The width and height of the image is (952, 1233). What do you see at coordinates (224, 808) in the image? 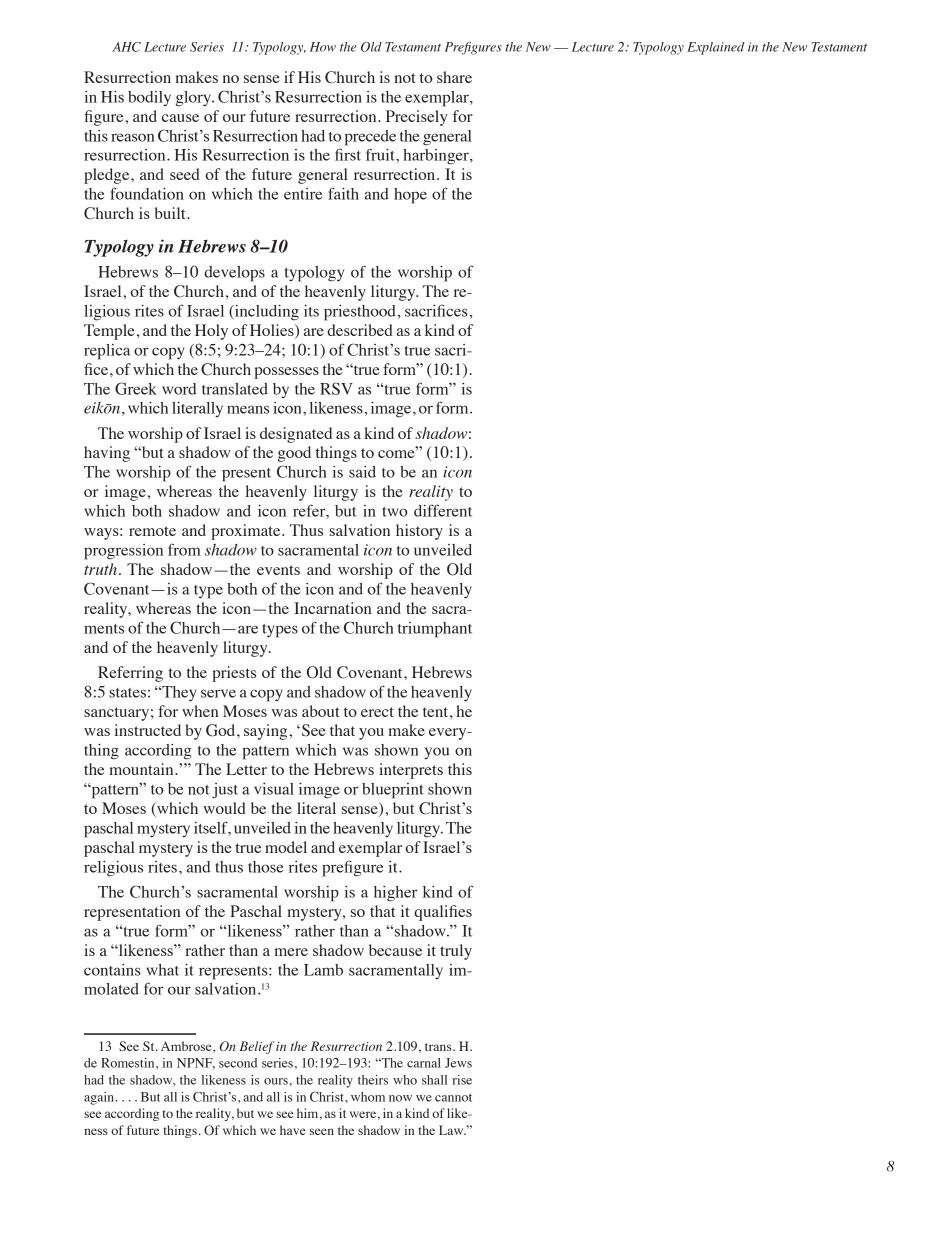
I see `would` at bounding box center [224, 808].
